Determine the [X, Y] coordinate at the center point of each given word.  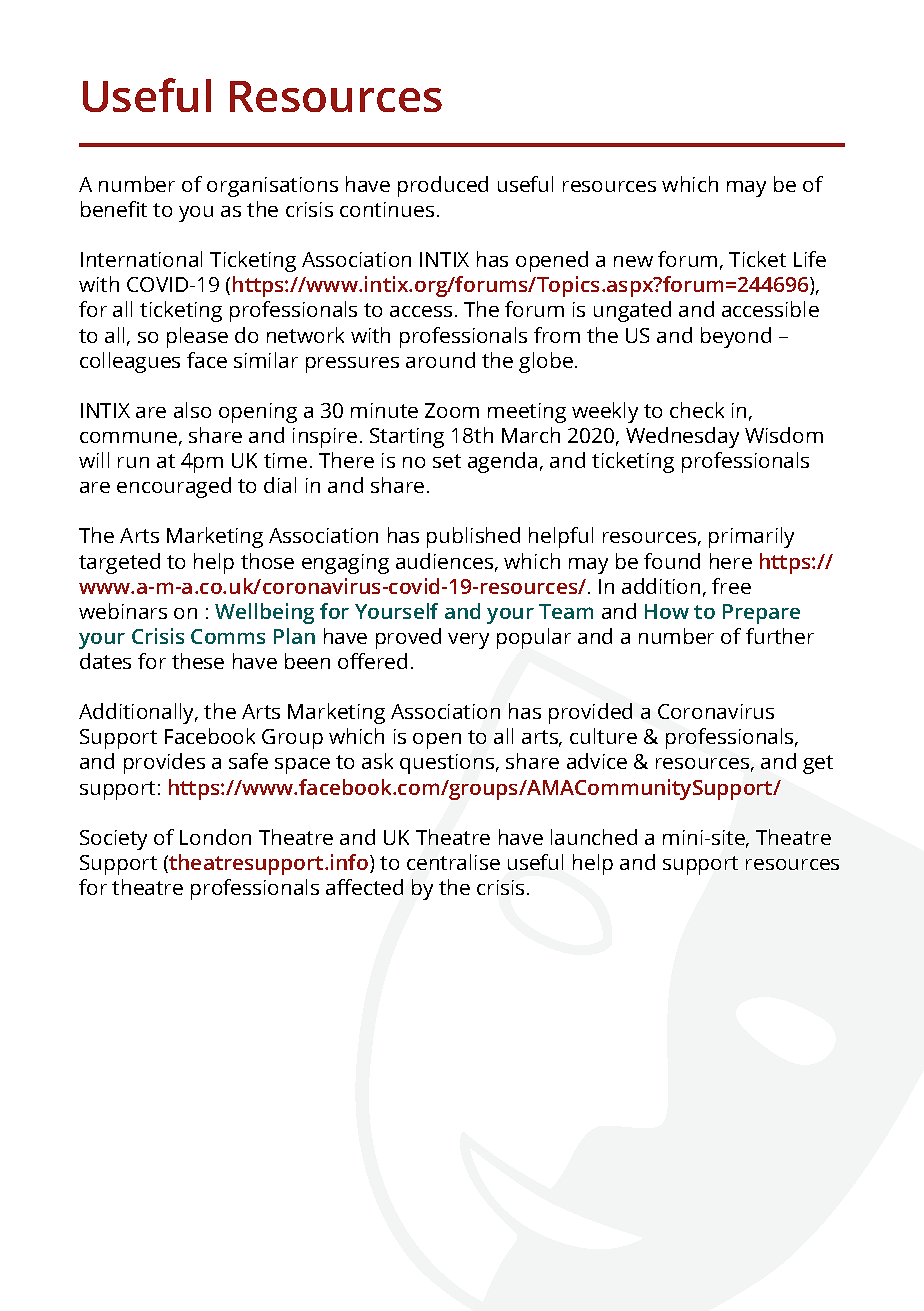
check [697, 410]
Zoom [452, 410]
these [198, 661]
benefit [114, 209]
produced [443, 186]
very [468, 641]
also [192, 410]
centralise [453, 862]
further [780, 636]
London [215, 837]
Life [810, 259]
